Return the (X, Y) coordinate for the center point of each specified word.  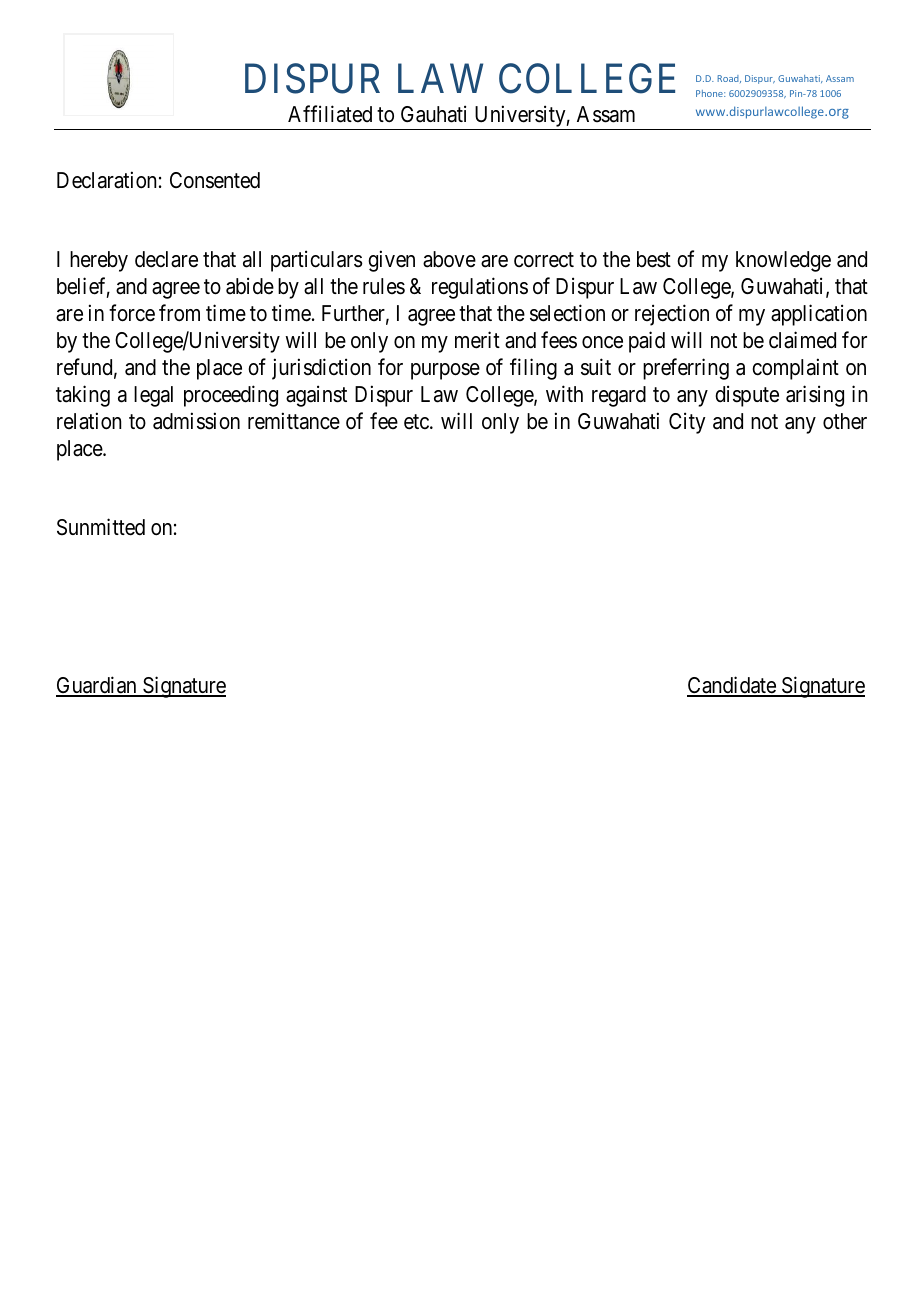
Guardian (97, 686)
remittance (294, 421)
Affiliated (330, 114)
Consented (215, 180)
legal (153, 396)
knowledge (783, 261)
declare (166, 259)
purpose (445, 371)
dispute (747, 396)
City (687, 423)
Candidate (732, 686)
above (449, 259)
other (845, 421)
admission (196, 421)
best (654, 259)
